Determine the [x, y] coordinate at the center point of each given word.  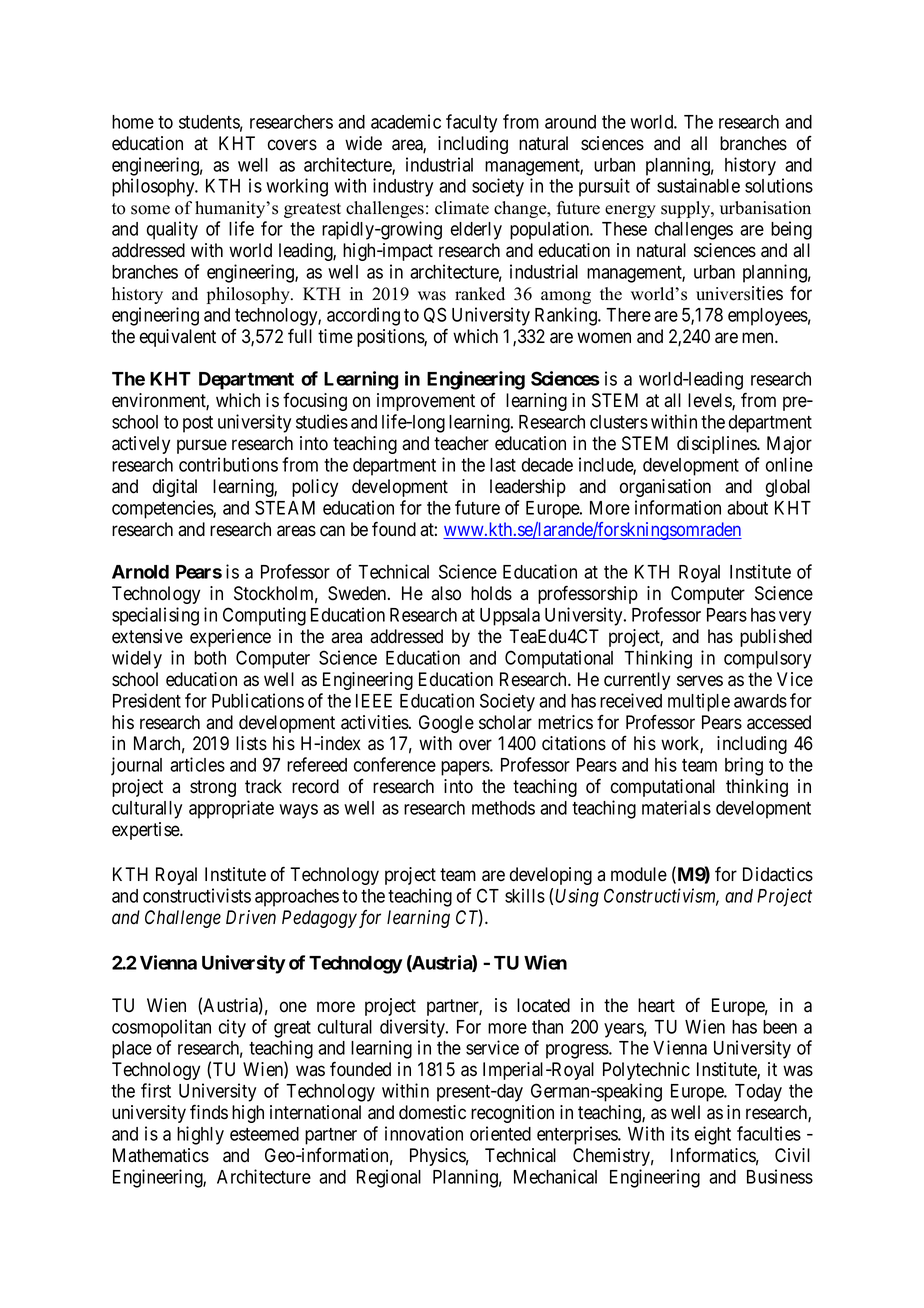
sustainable [698, 185]
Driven [251, 917]
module [639, 874]
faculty [471, 123]
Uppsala [510, 617]
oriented [500, 1133]
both [210, 658]
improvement [426, 402]
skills [525, 895]
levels [710, 401]
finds [209, 1112]
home [133, 122]
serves [700, 681]
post [198, 424]
